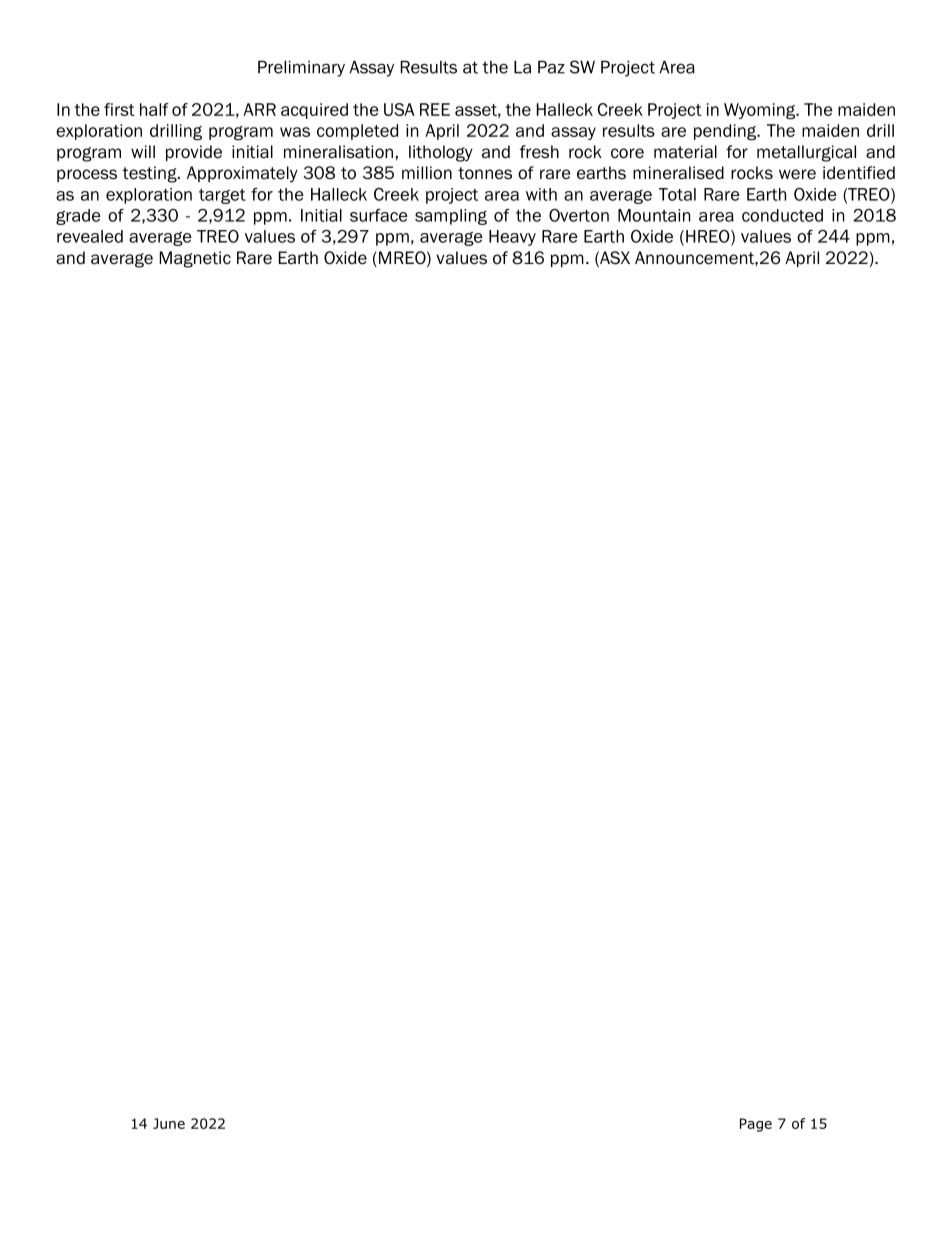 The image size is (952, 1233). I want to click on grade, so click(78, 217).
